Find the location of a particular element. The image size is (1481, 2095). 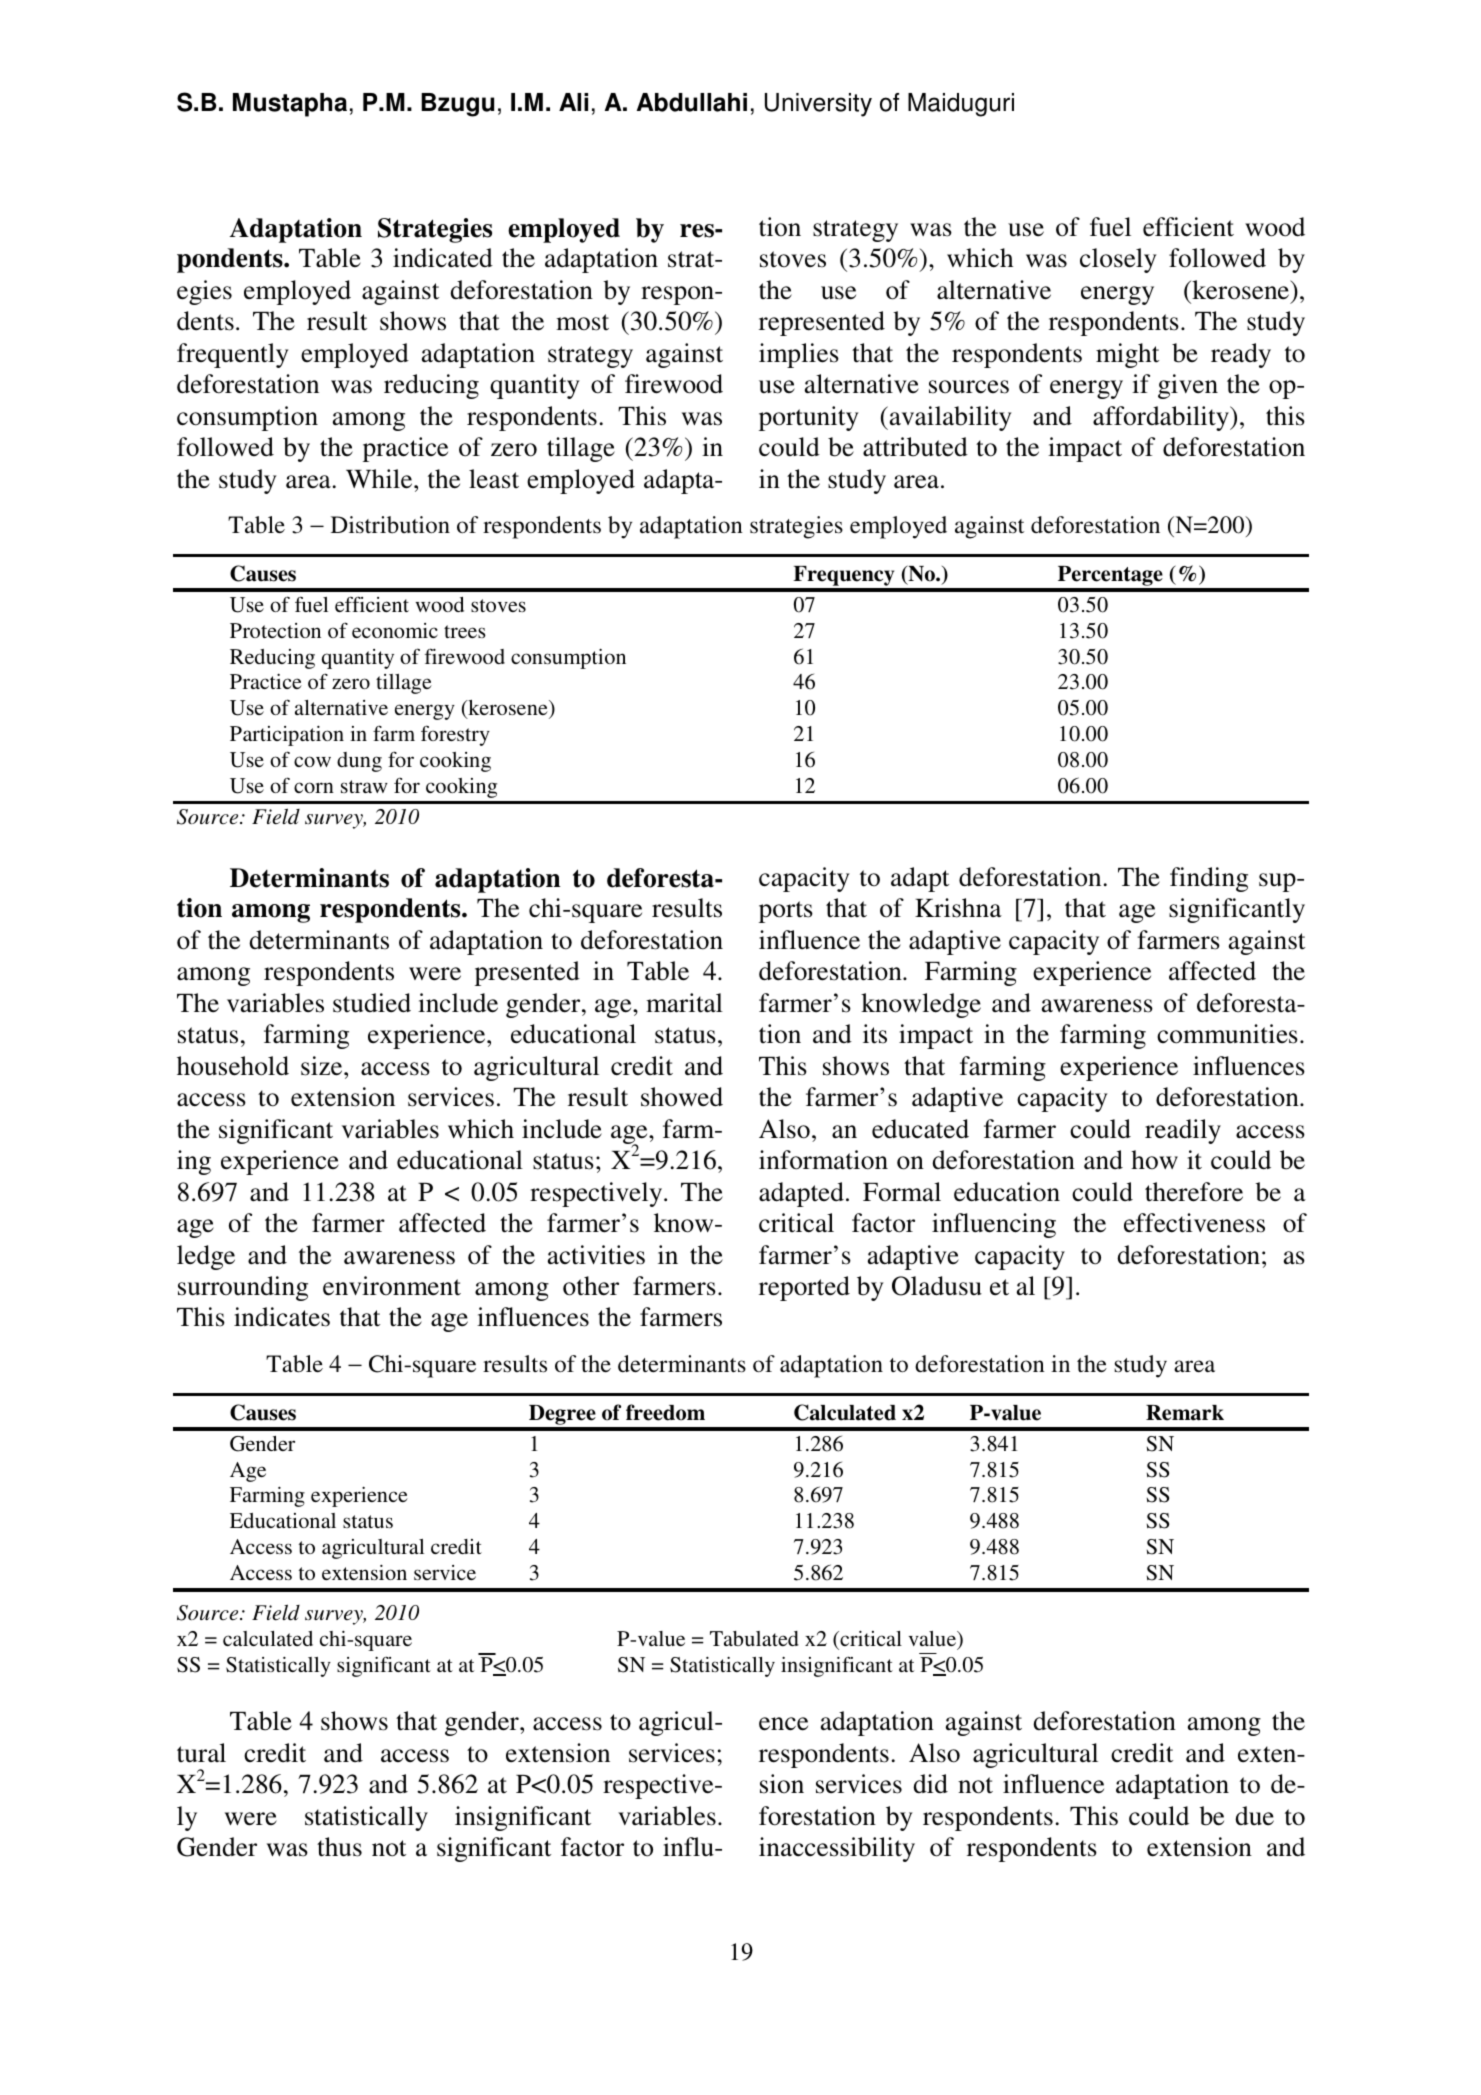

due is located at coordinates (1254, 1816).
